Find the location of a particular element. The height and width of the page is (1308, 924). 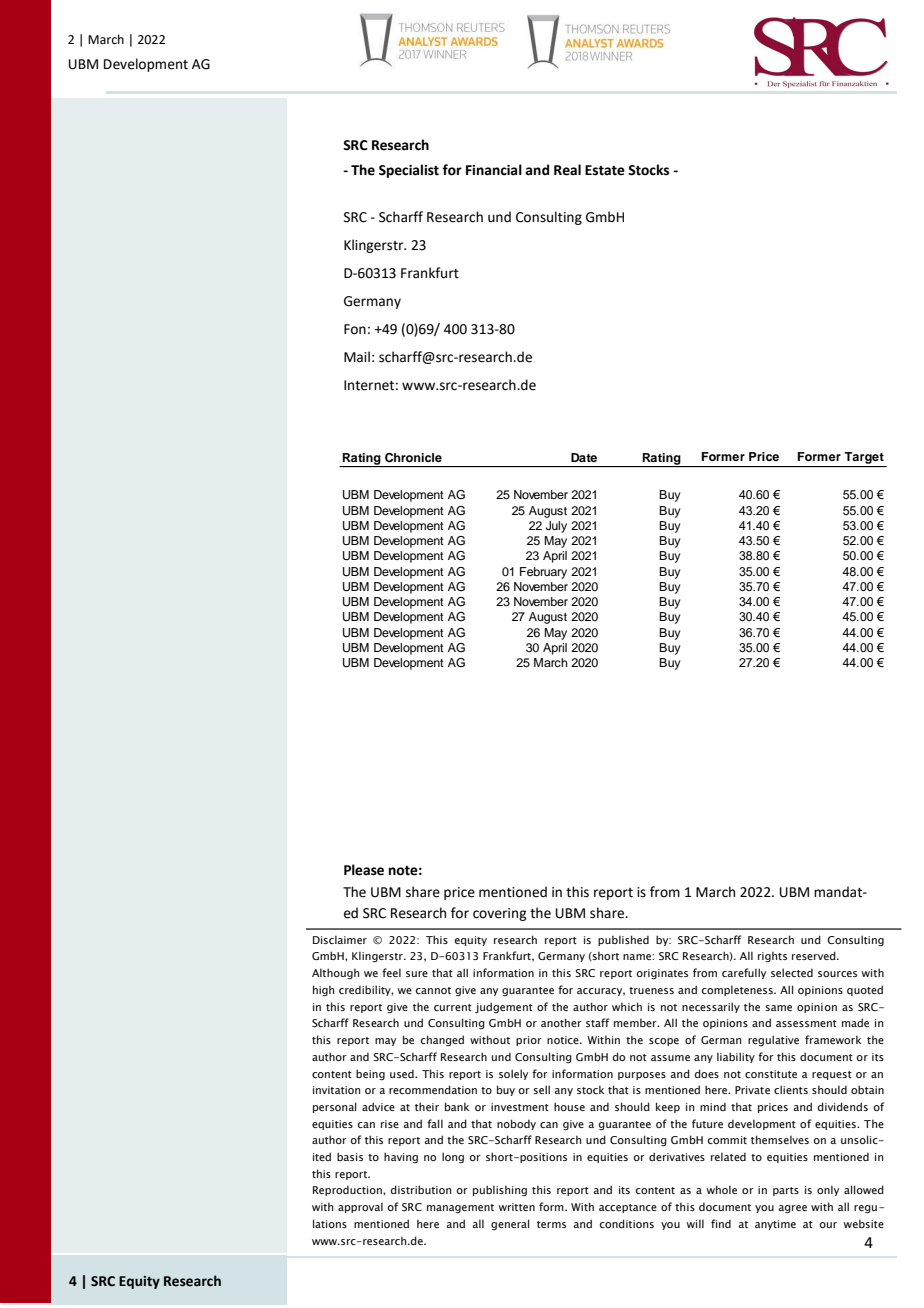

February is located at coordinates (543, 573).
